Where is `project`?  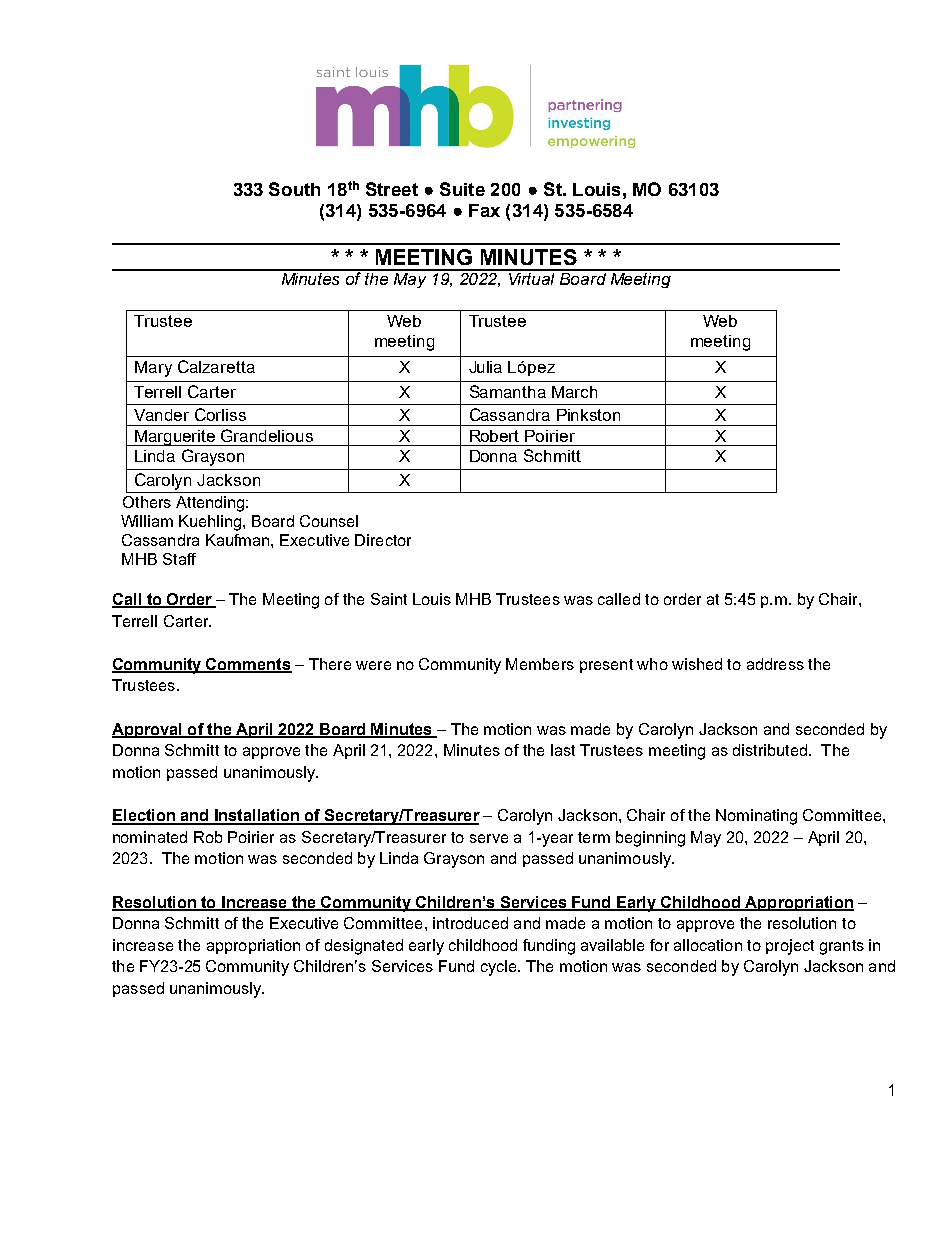 project is located at coordinates (790, 947).
